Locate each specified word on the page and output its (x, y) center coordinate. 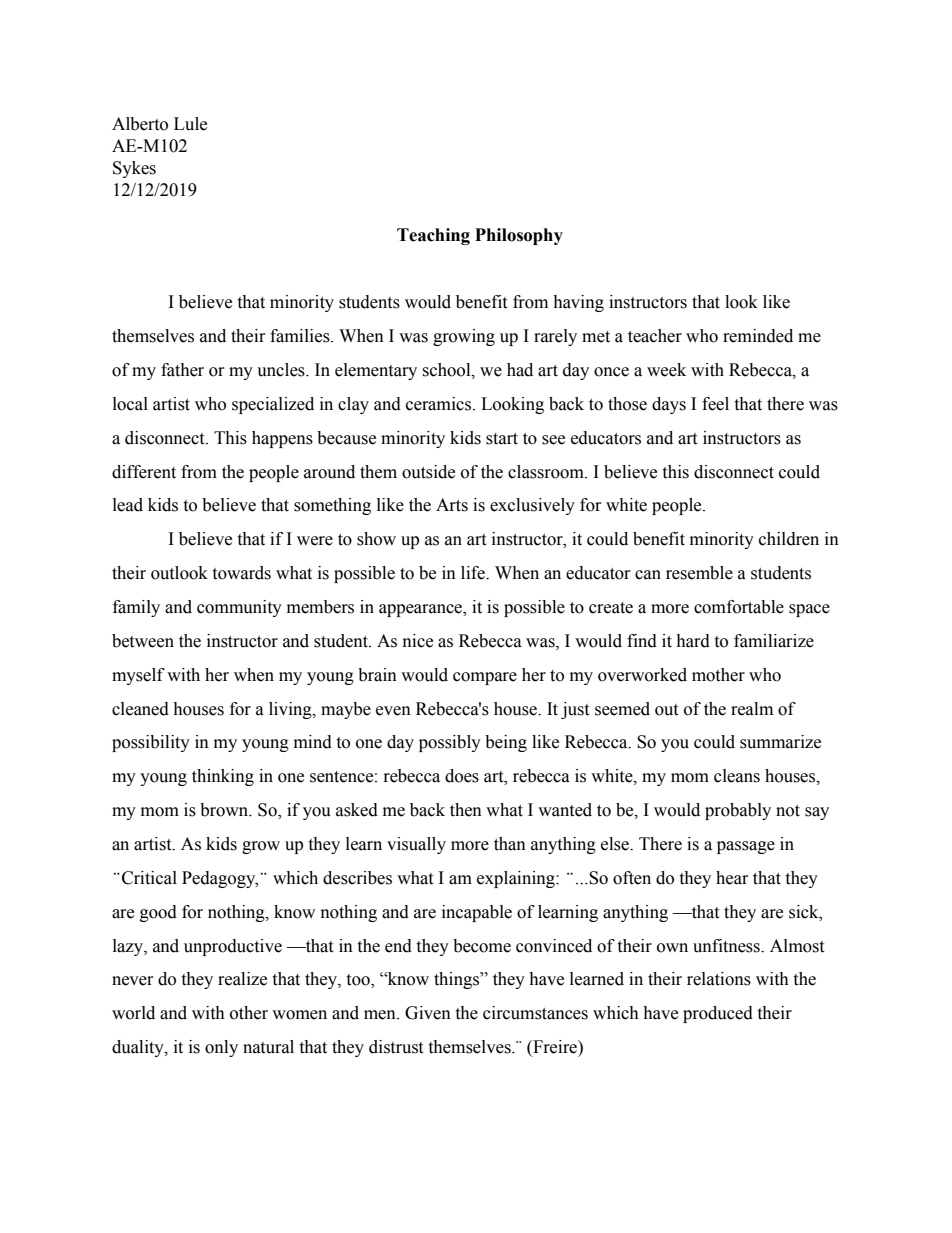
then (466, 810)
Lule (190, 124)
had (520, 370)
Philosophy (519, 236)
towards (241, 573)
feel (715, 404)
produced (718, 1014)
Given (428, 1013)
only (221, 1048)
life (474, 573)
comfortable (739, 607)
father (182, 370)
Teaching (433, 236)
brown (225, 810)
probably (738, 811)
